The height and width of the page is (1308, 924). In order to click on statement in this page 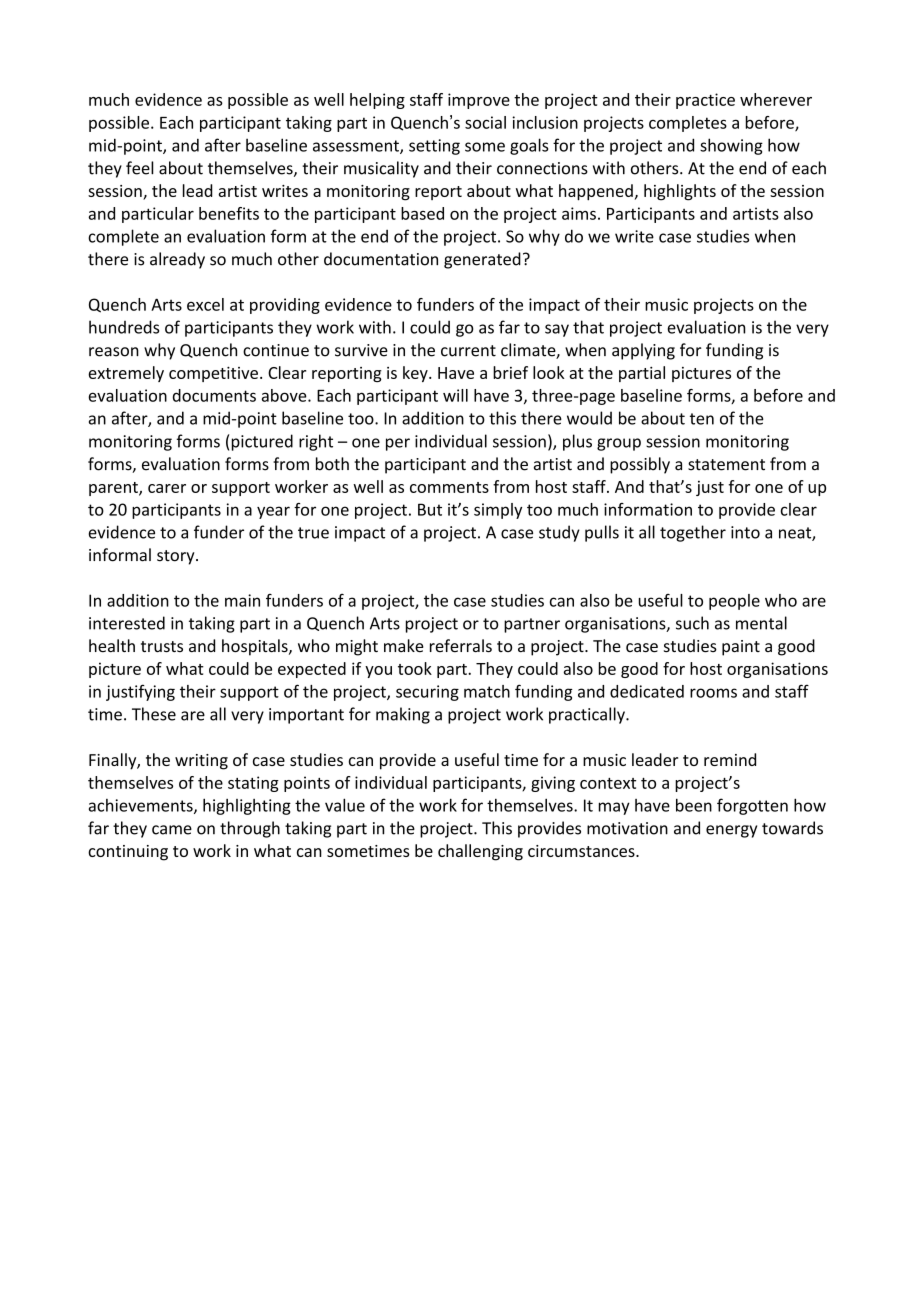, I will do `click(726, 465)`.
